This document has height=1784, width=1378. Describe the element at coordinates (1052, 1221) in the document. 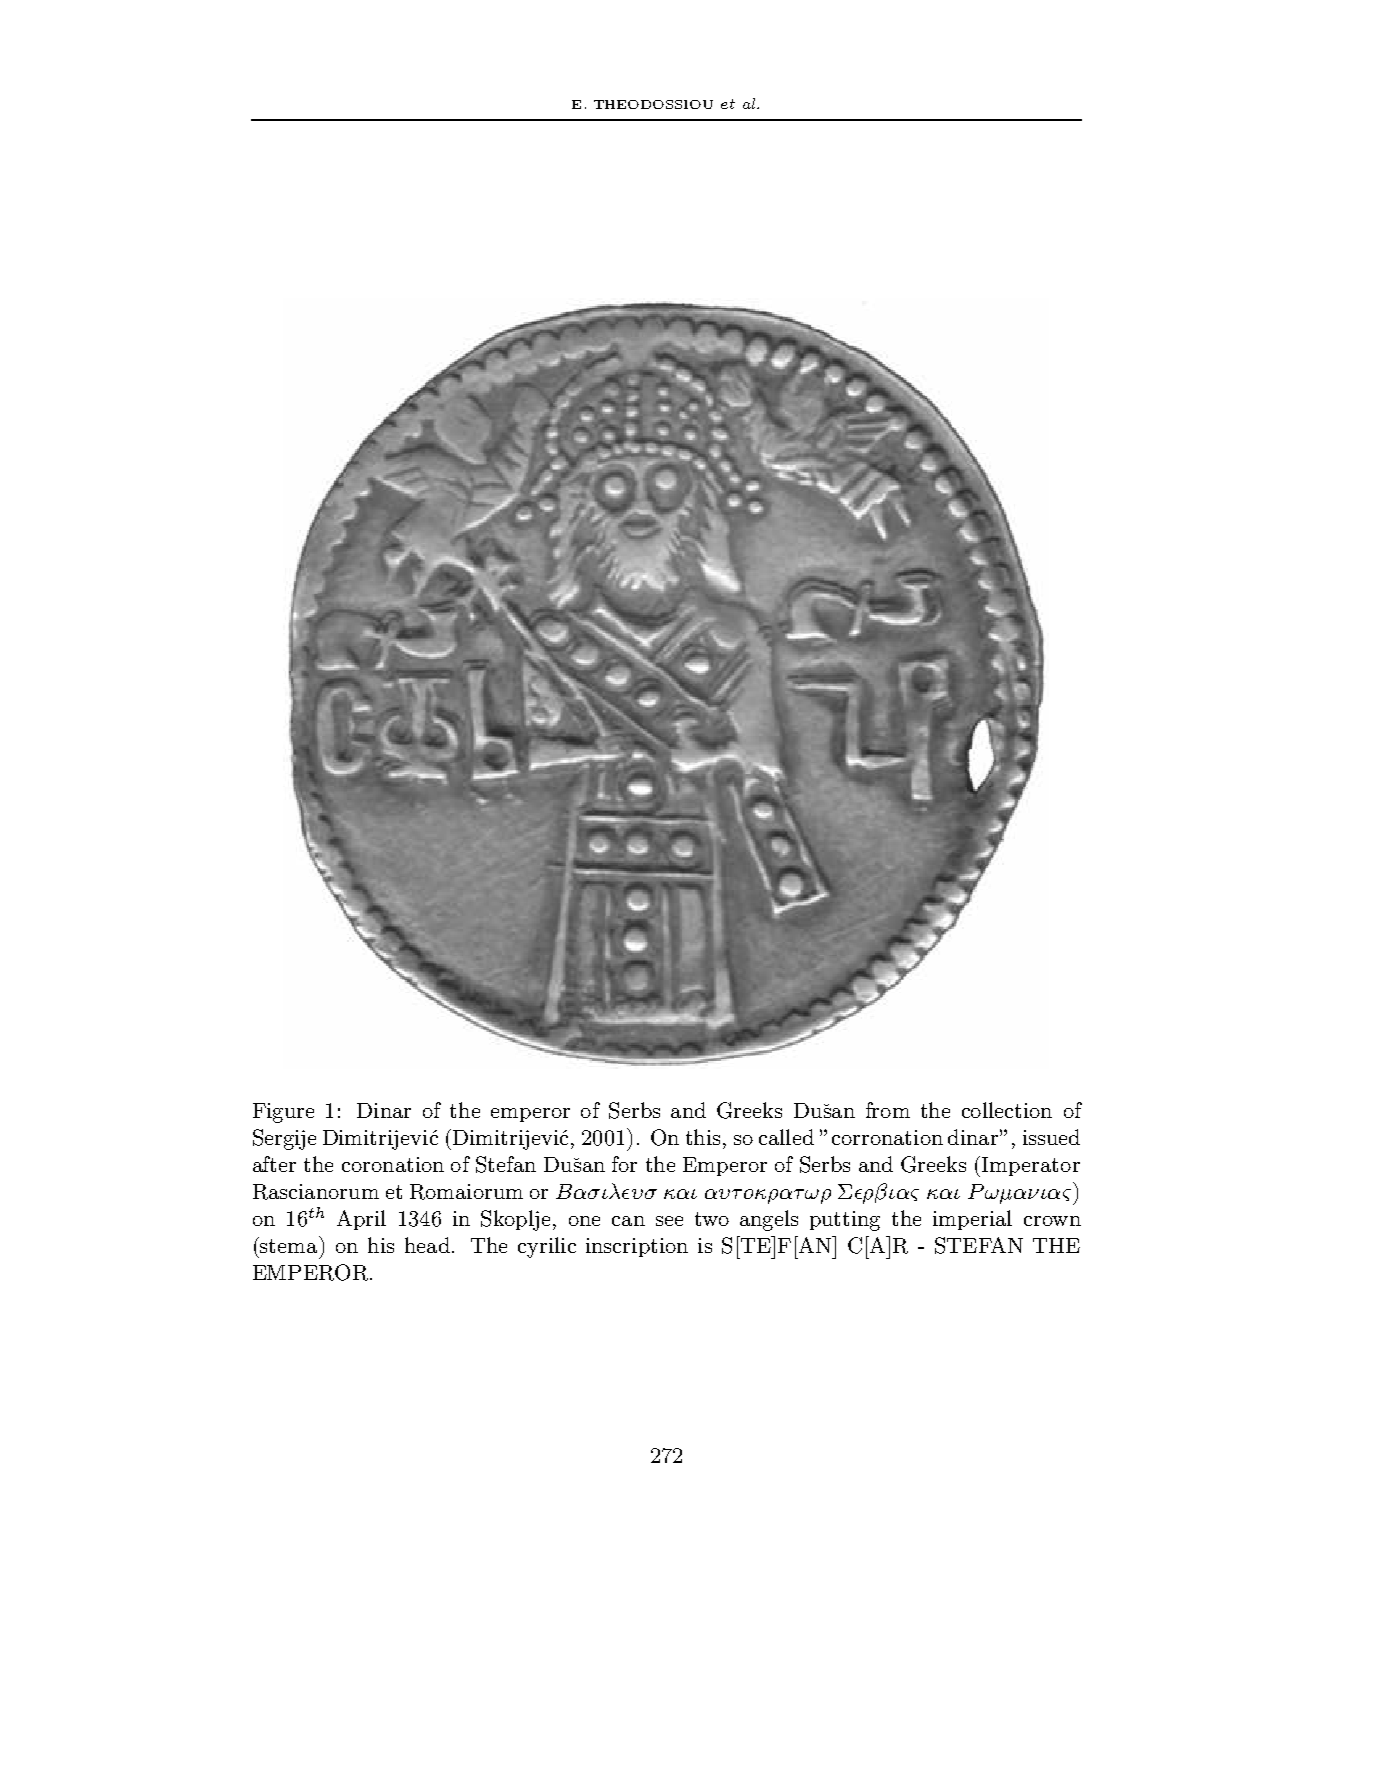

I see `crown` at that location.
